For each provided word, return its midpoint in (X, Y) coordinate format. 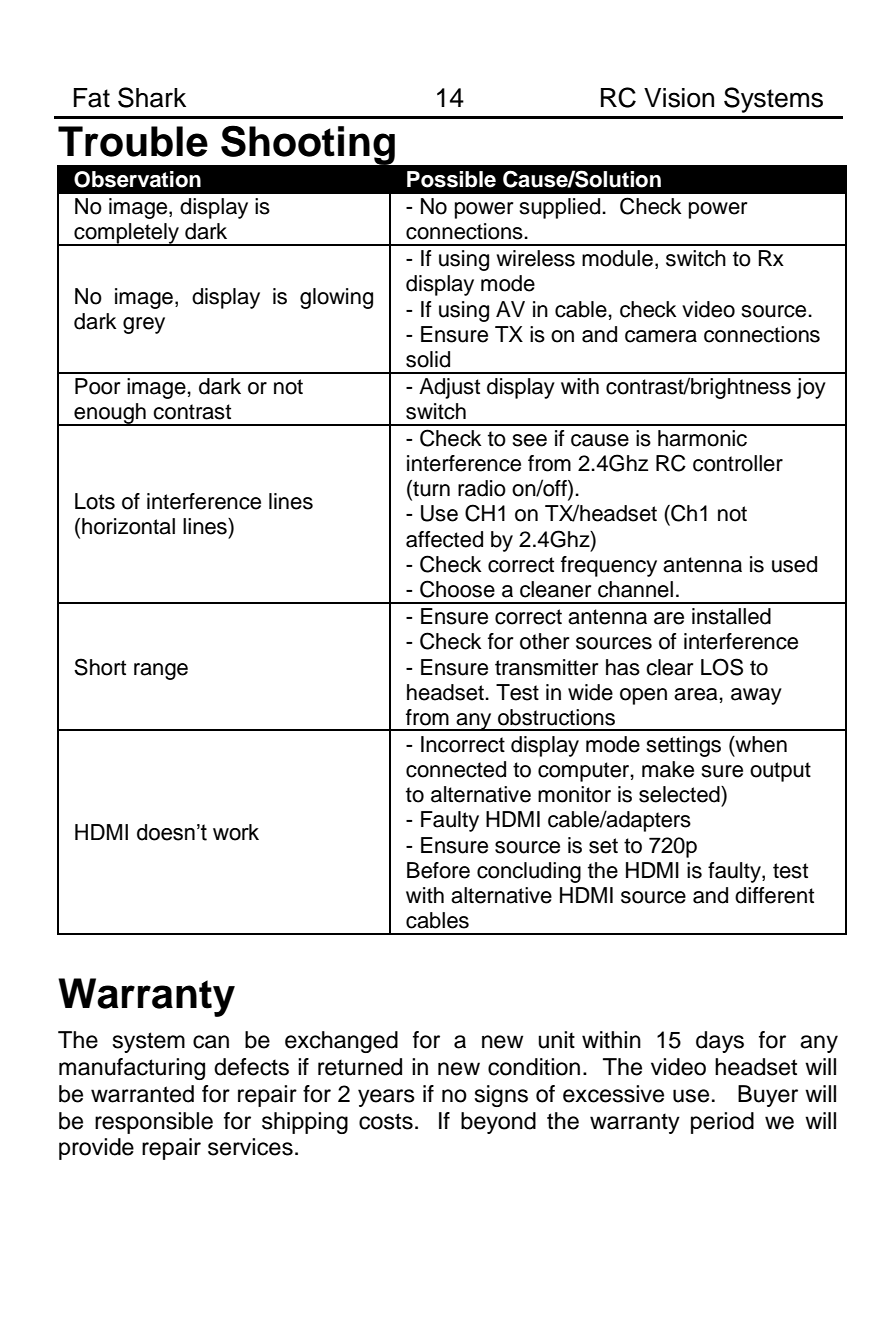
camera (661, 336)
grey (144, 325)
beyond (498, 1123)
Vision (679, 98)
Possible (451, 179)
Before (438, 870)
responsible (154, 1123)
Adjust (449, 388)
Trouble (133, 141)
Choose (457, 589)
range (161, 671)
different (774, 895)
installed (731, 616)
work (236, 832)
